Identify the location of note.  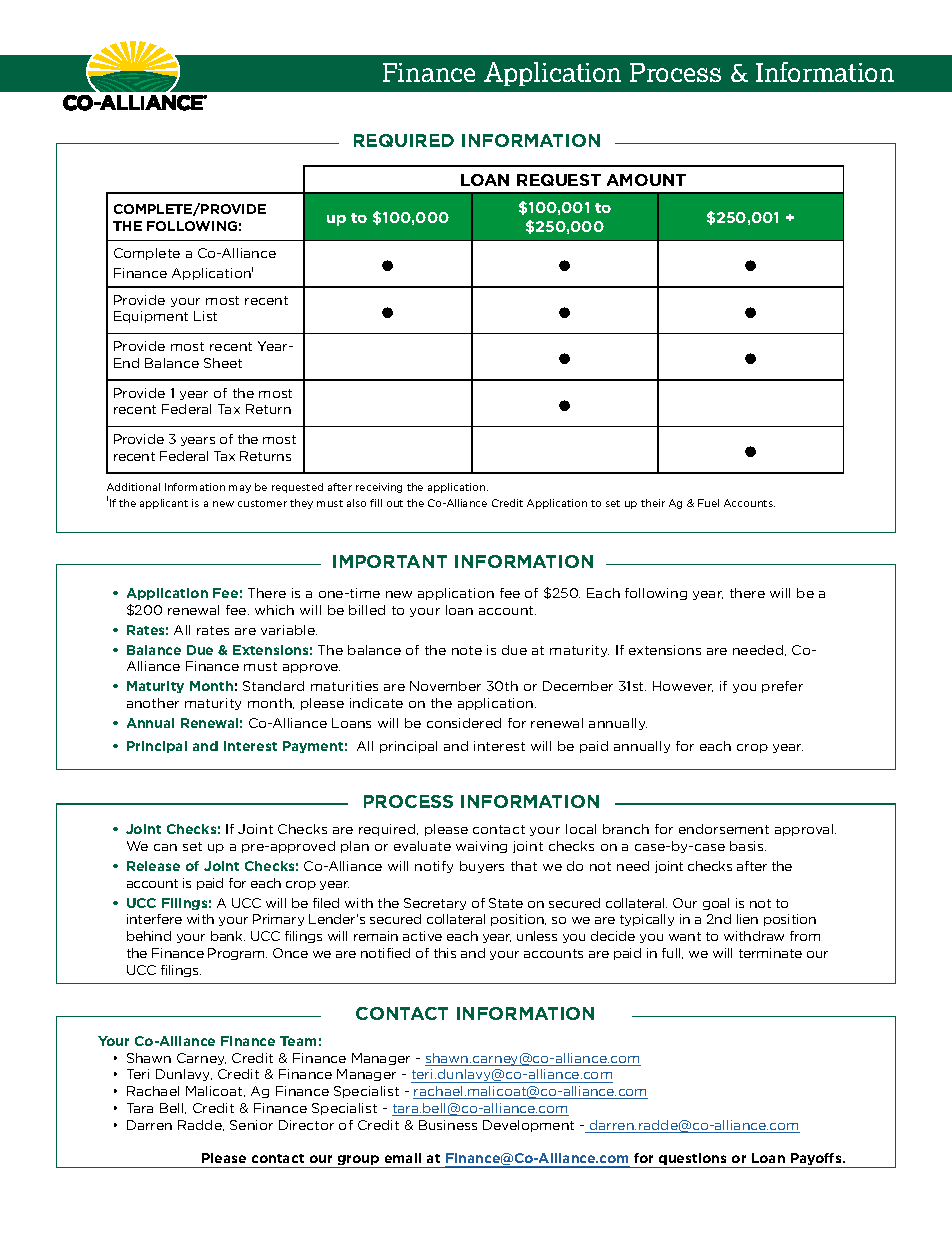
(467, 650).
